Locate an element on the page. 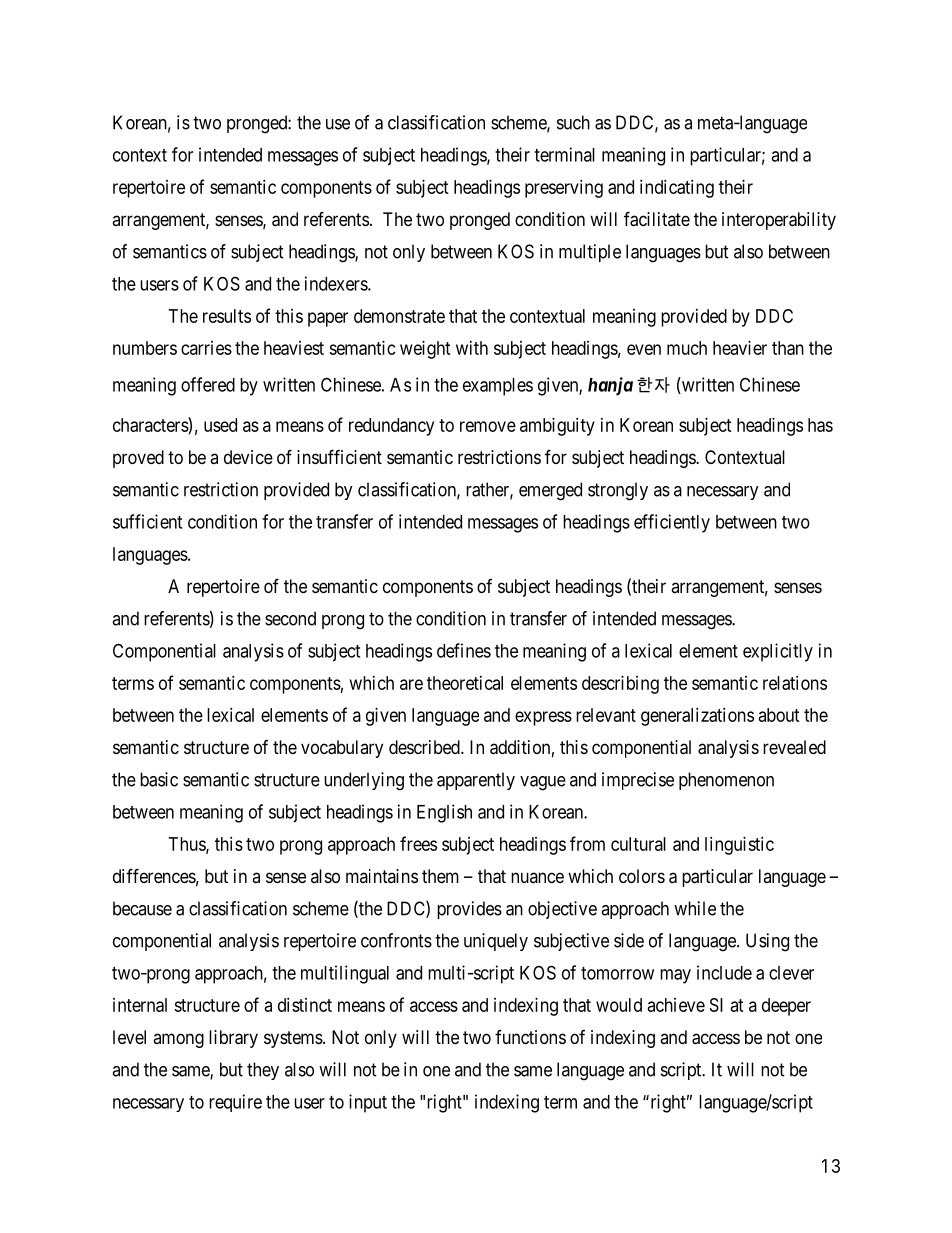  heavier is located at coordinates (740, 348).
